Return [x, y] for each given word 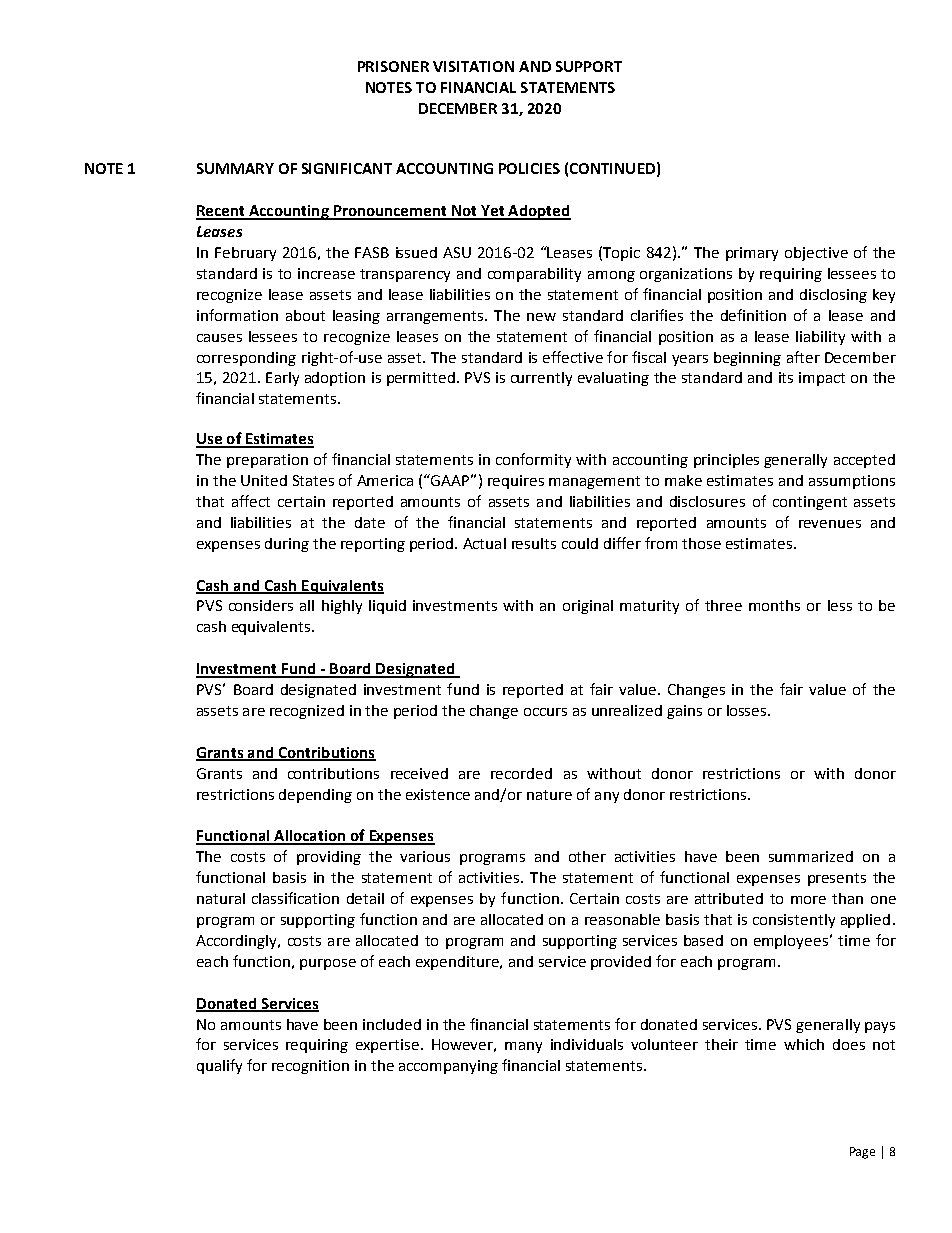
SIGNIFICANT [347, 168]
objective [816, 254]
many [523, 1047]
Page [862, 1153]
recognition [310, 1067]
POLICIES [529, 168]
